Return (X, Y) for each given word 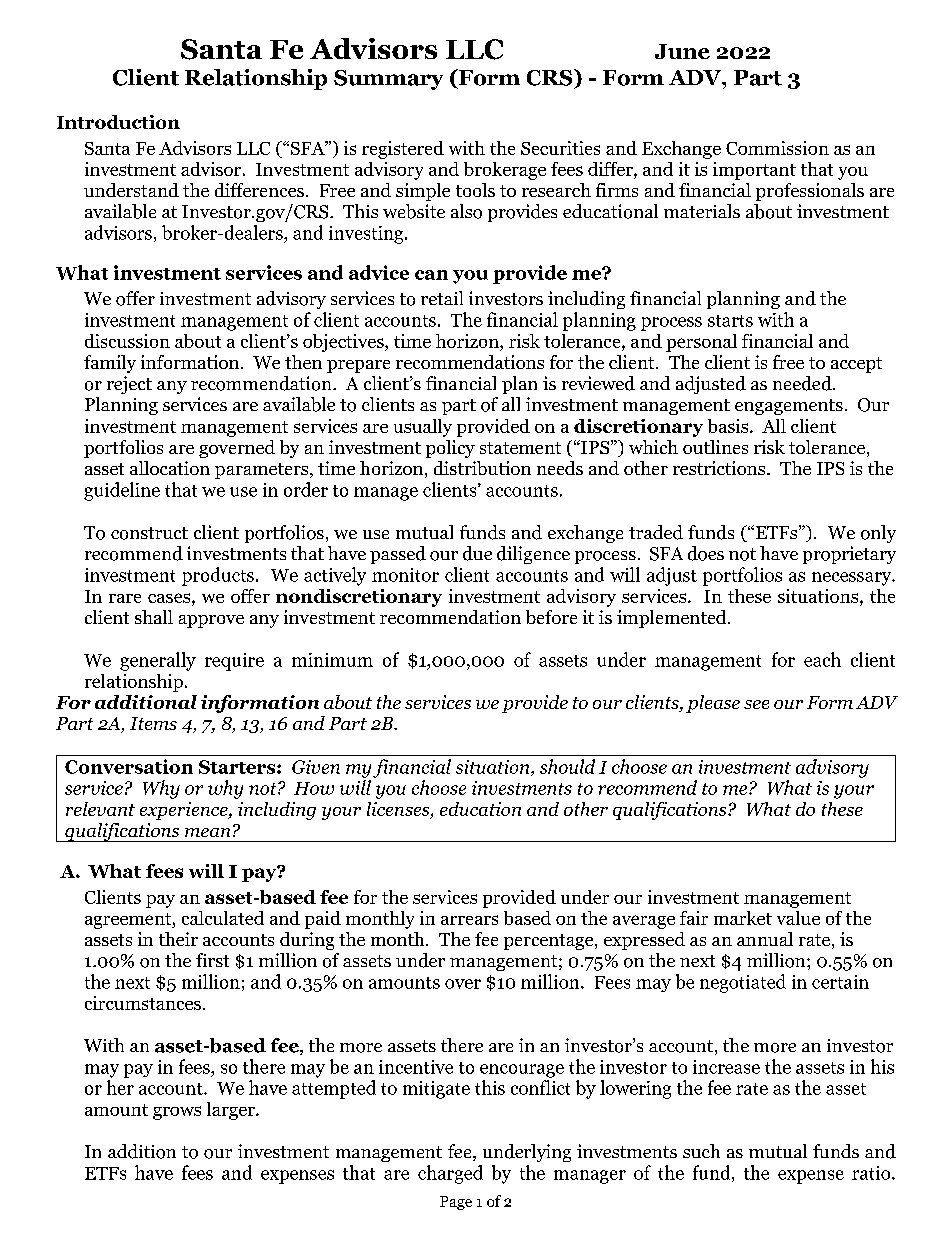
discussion (127, 341)
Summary (388, 80)
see (756, 704)
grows (177, 1113)
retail (442, 298)
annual (765, 939)
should (567, 766)
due (477, 553)
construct (149, 533)
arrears (469, 920)
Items (153, 723)
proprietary (849, 555)
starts (730, 321)
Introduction (118, 122)
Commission (777, 148)
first (212, 960)
